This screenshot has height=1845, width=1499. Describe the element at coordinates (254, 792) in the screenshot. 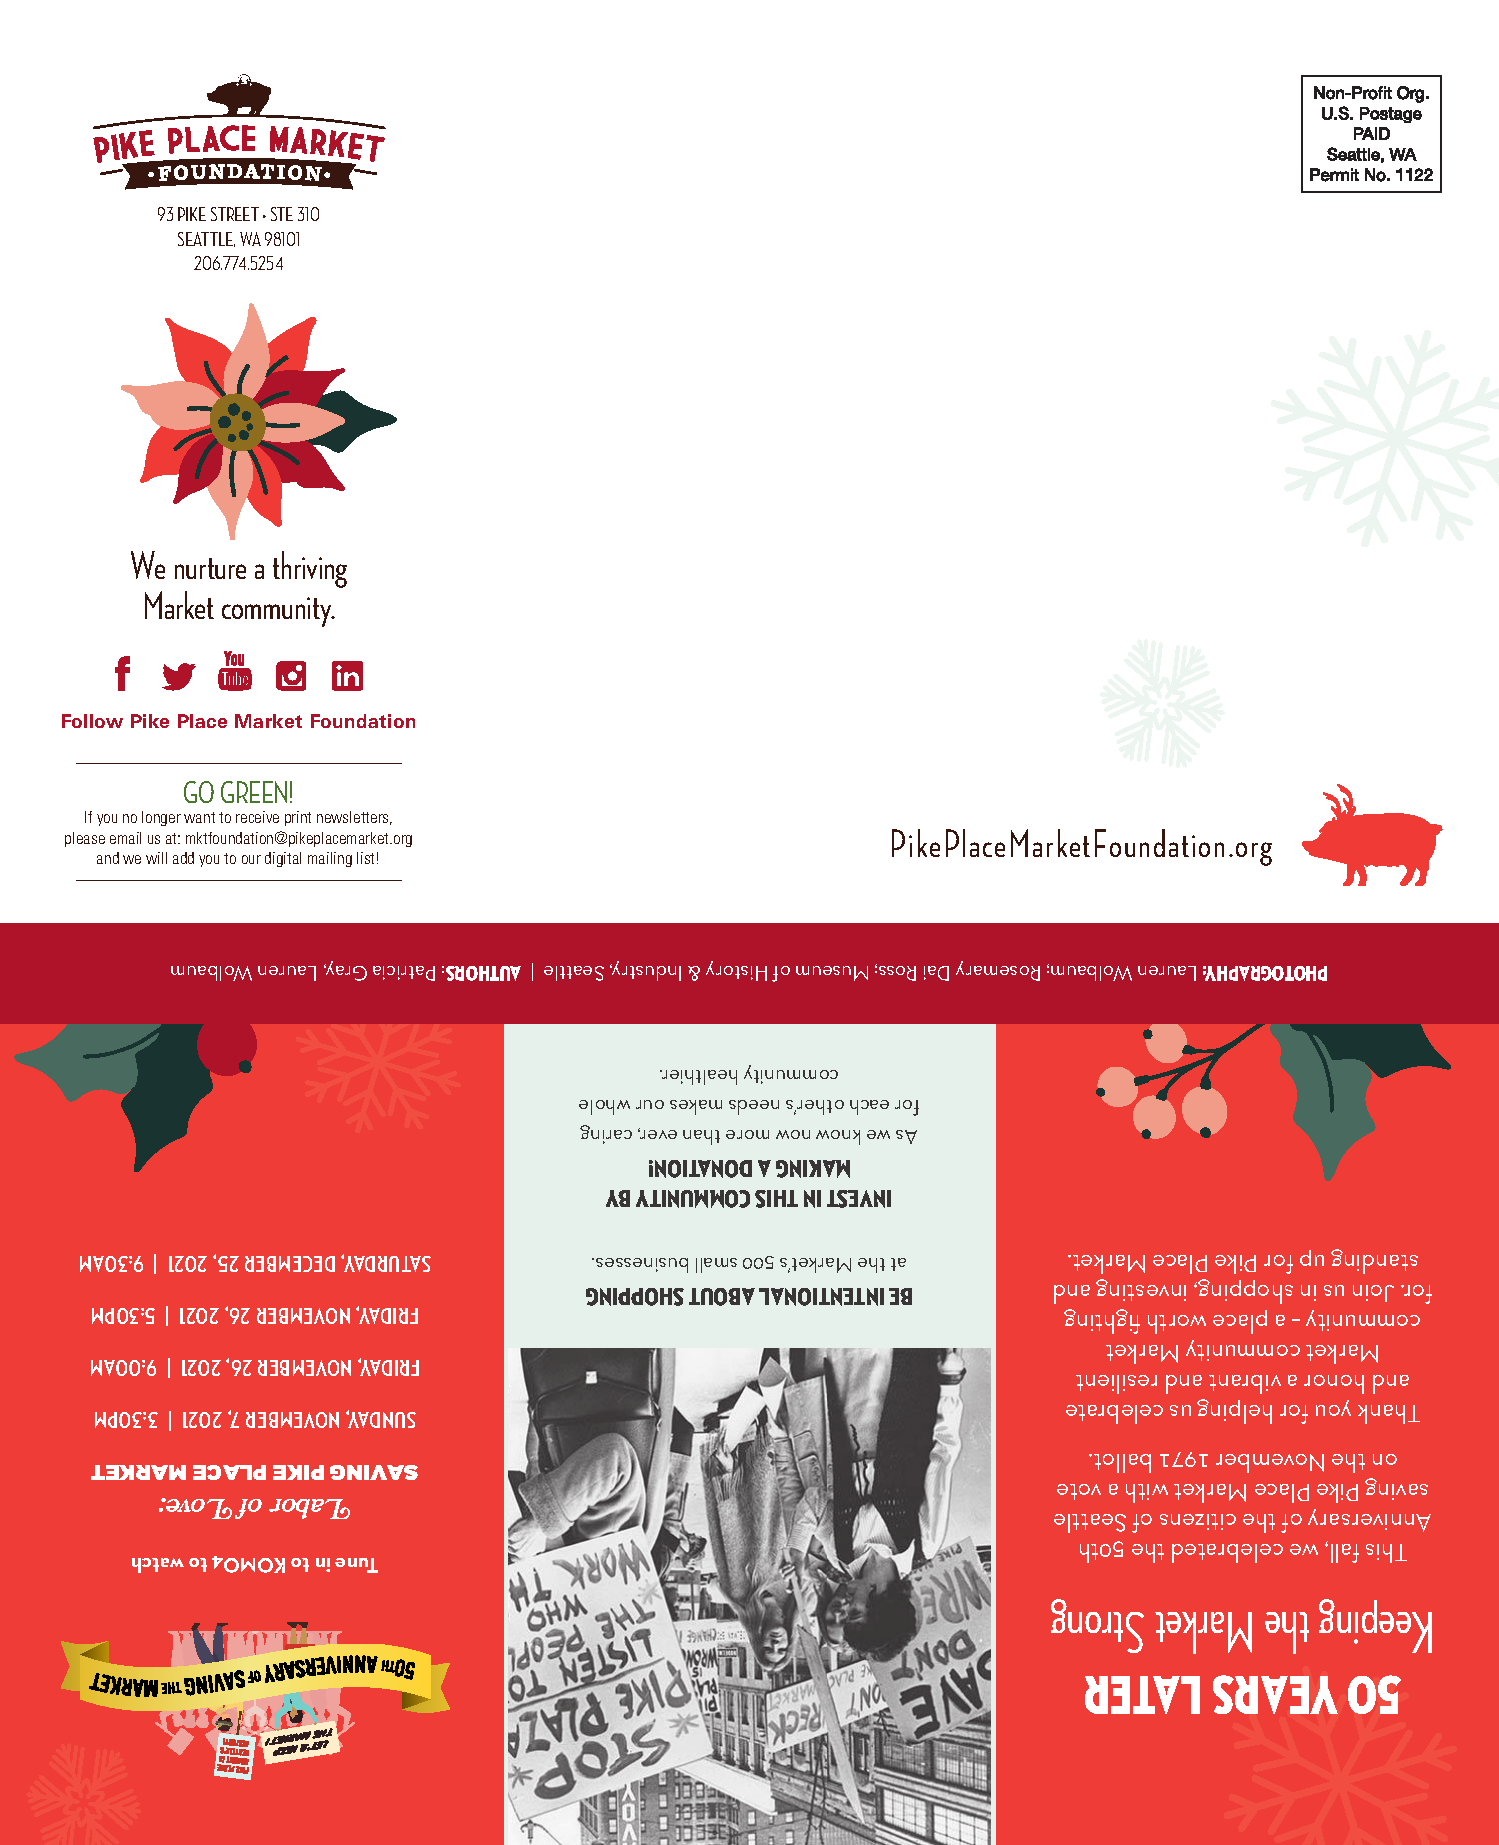

I see `GREEN` at that location.
